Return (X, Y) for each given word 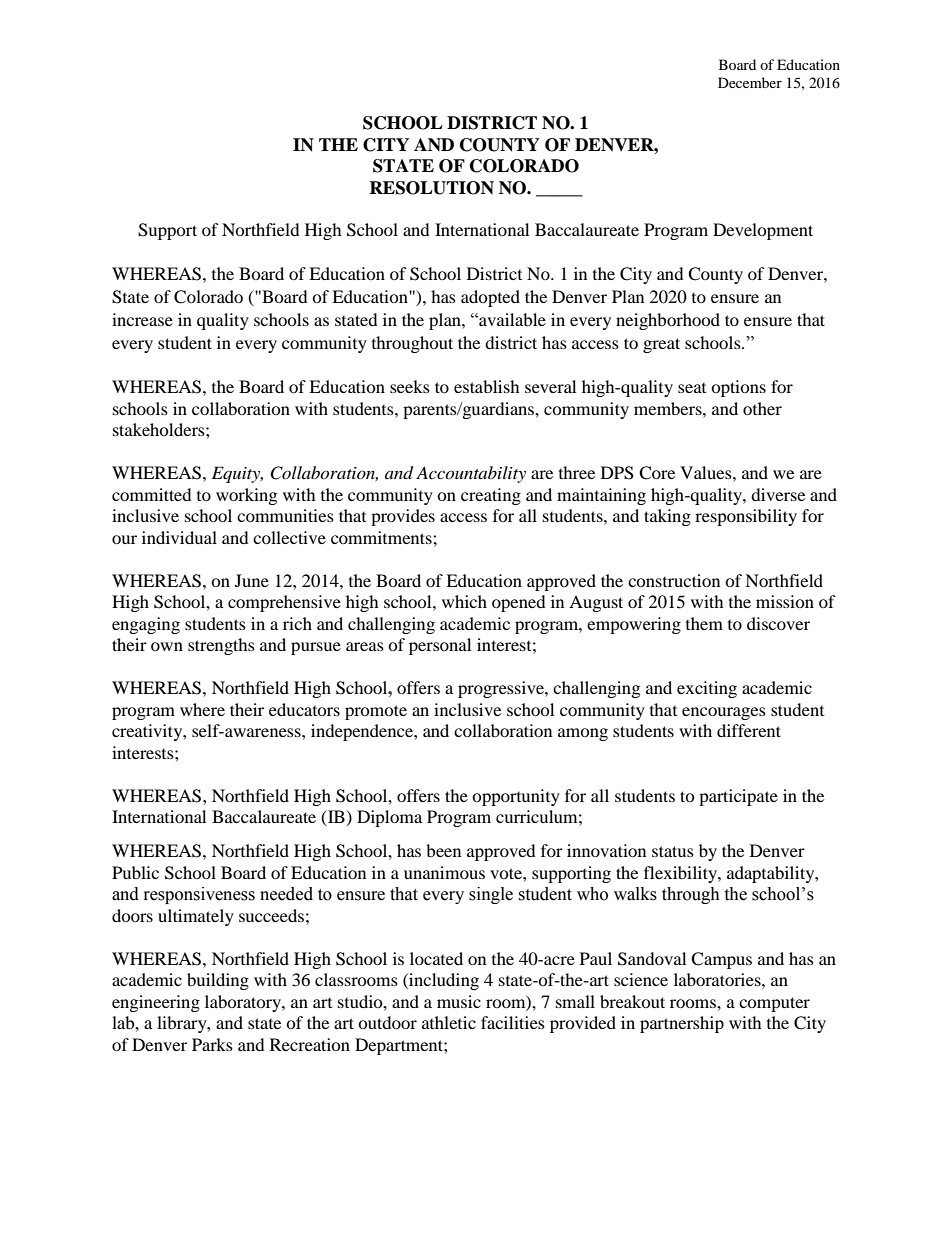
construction (674, 580)
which (464, 601)
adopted (490, 298)
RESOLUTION (431, 188)
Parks (212, 1044)
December (750, 82)
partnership (682, 1024)
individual (179, 537)
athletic (449, 1022)
